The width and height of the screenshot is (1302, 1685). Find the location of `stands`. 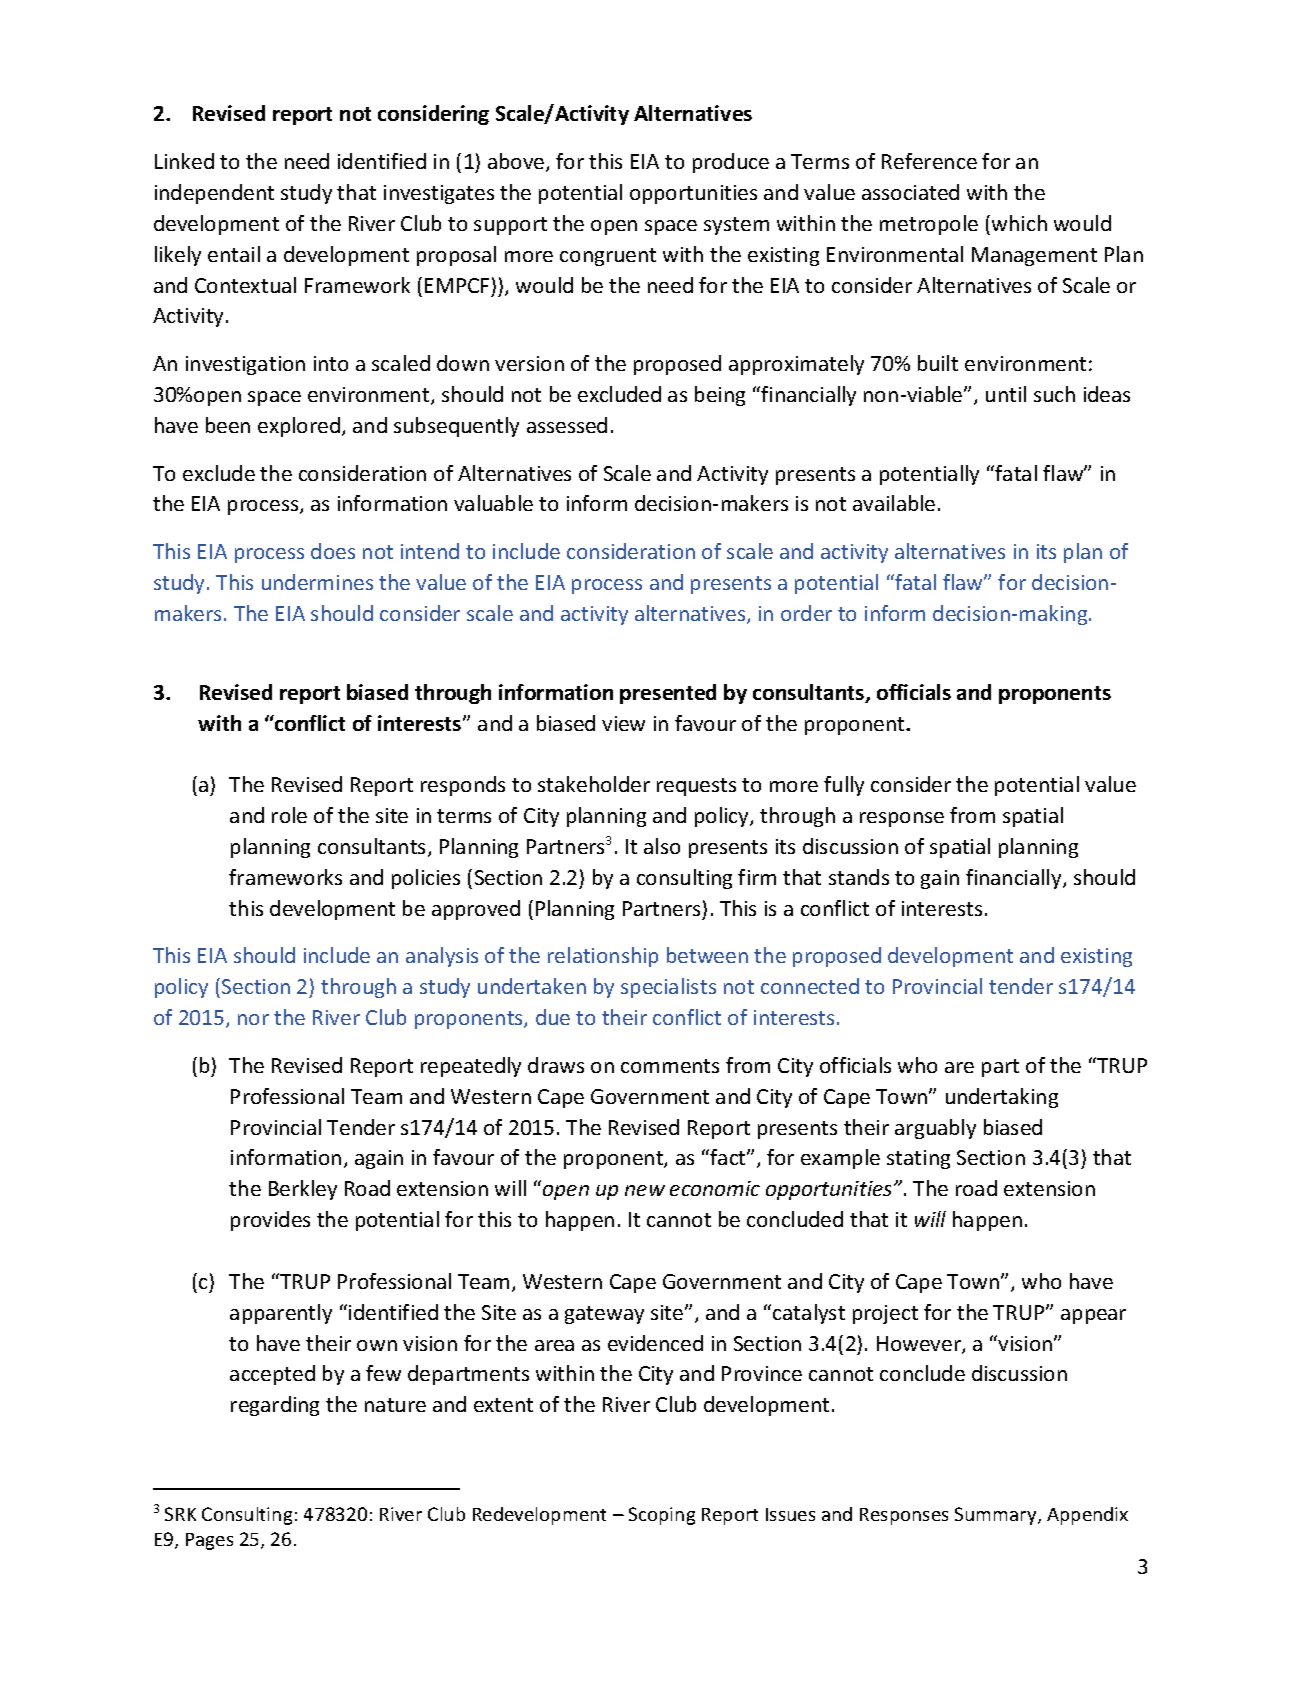

stands is located at coordinates (859, 877).
